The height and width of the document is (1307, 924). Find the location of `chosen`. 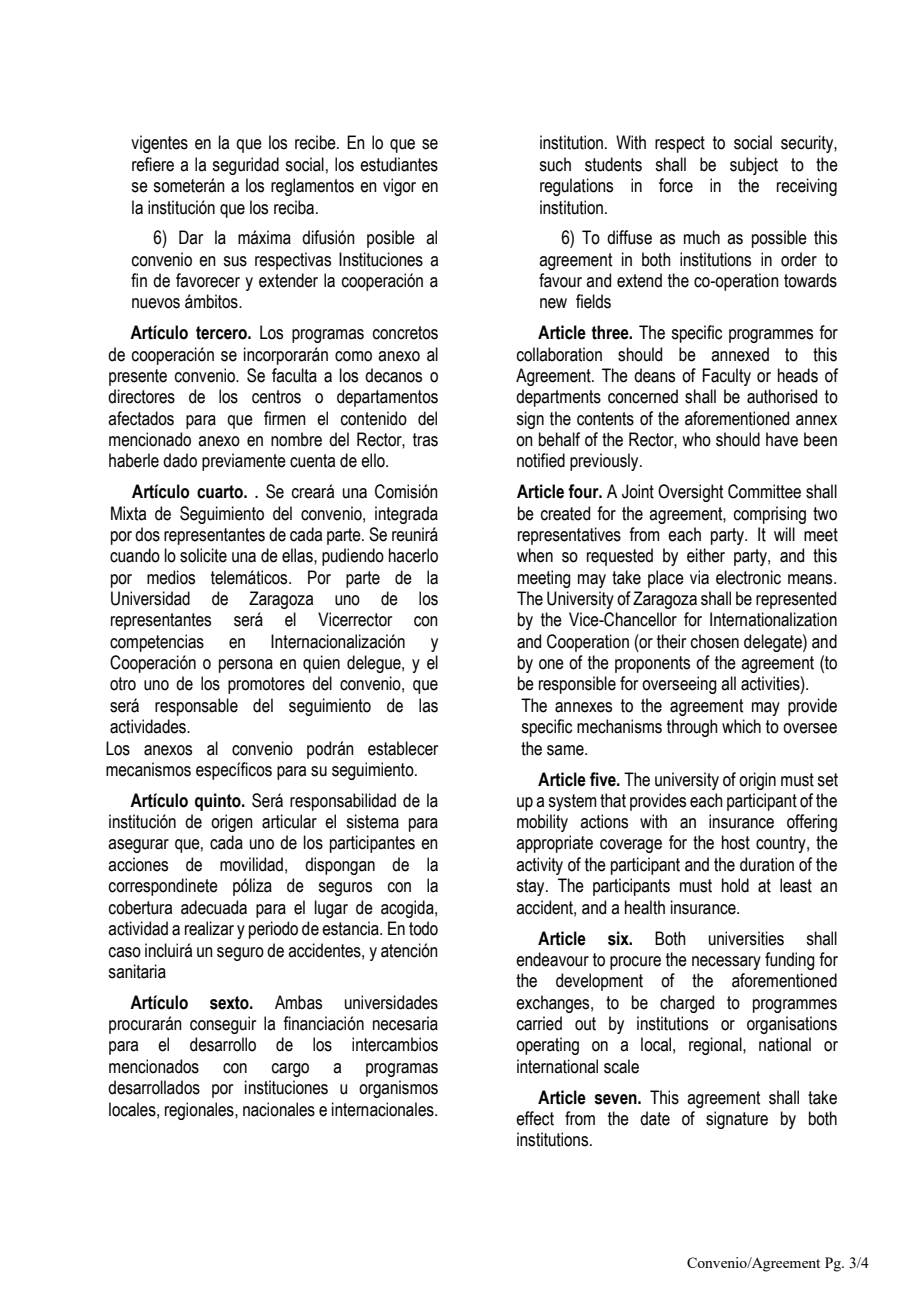

chosen is located at coordinates (715, 641).
